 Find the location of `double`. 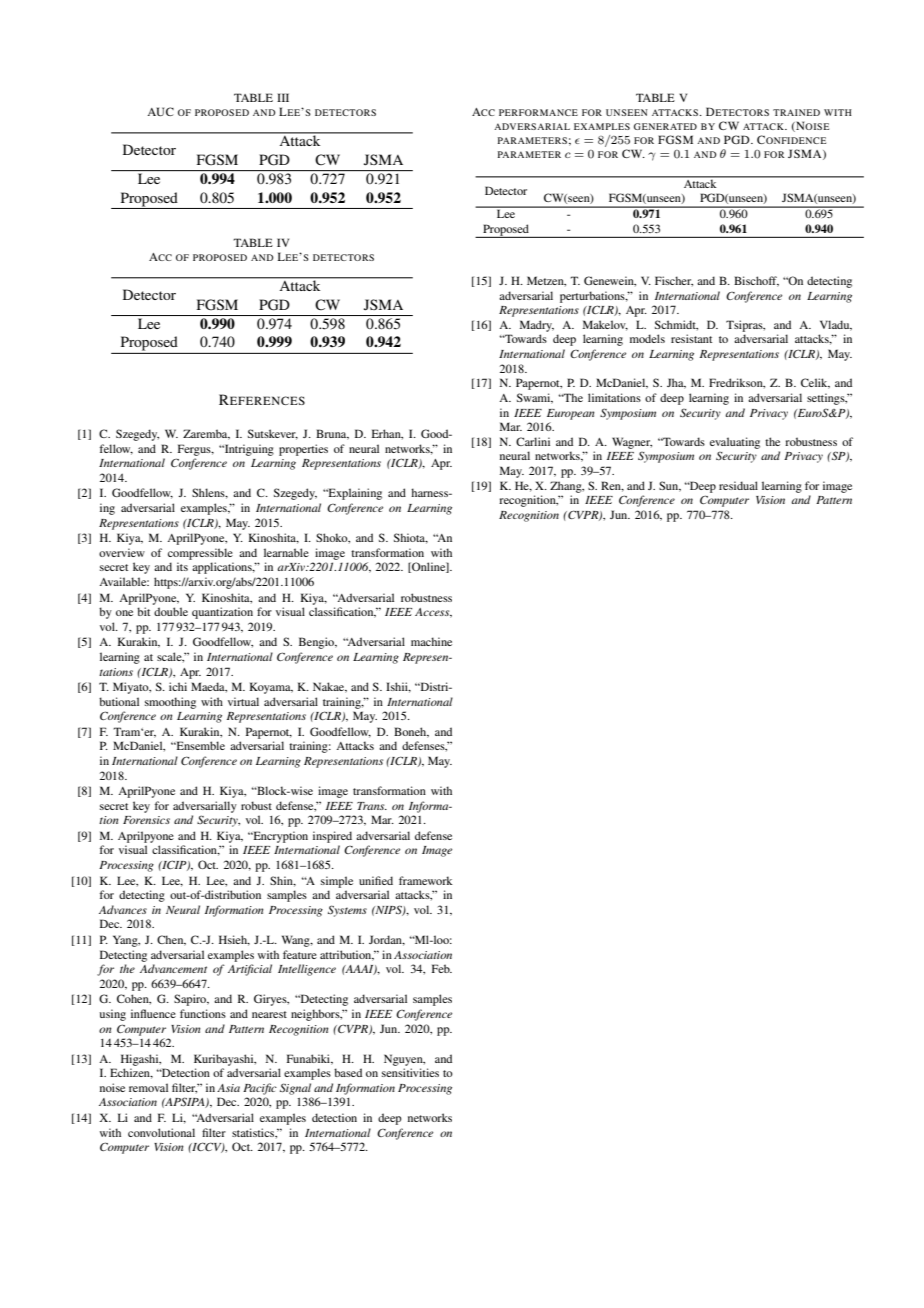

double is located at coordinates (171, 611).
